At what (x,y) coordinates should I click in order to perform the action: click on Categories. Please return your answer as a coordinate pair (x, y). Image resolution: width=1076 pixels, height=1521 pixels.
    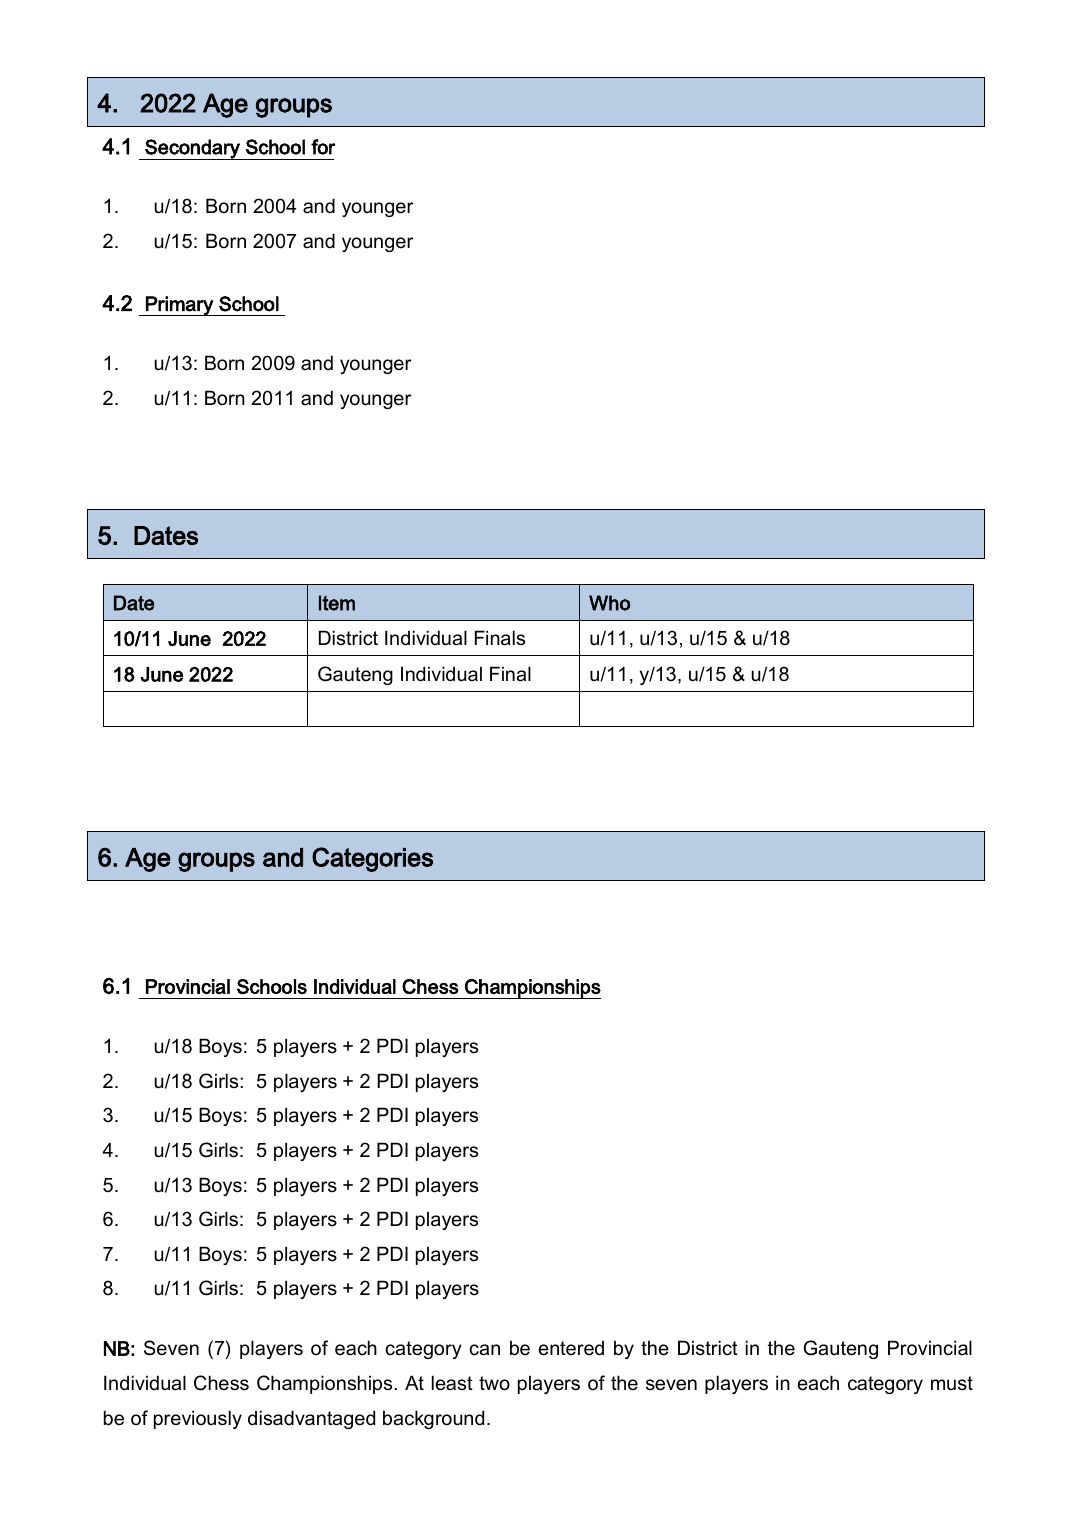
    Looking at the image, I should click on (372, 859).
